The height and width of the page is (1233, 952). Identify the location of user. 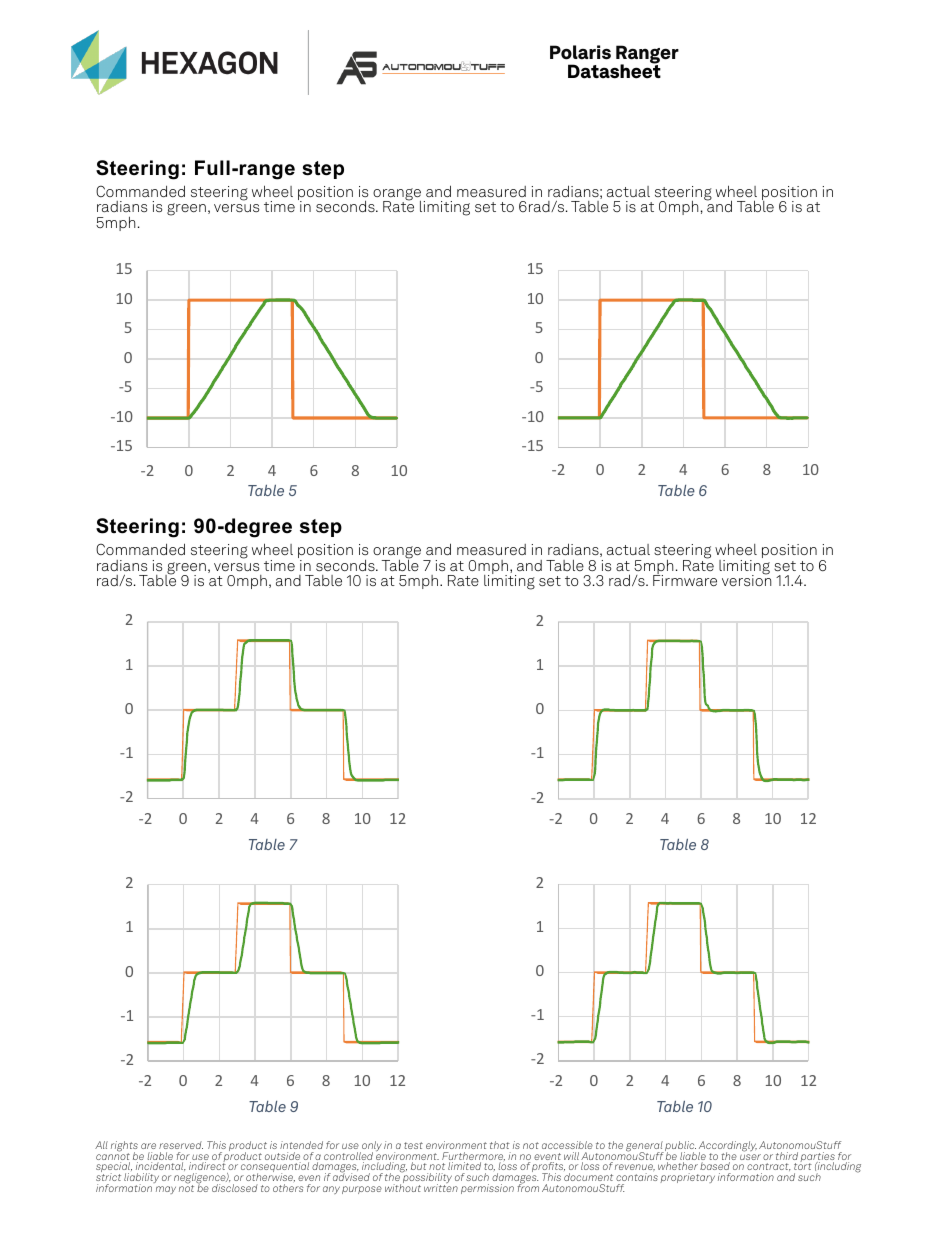
(750, 1157).
